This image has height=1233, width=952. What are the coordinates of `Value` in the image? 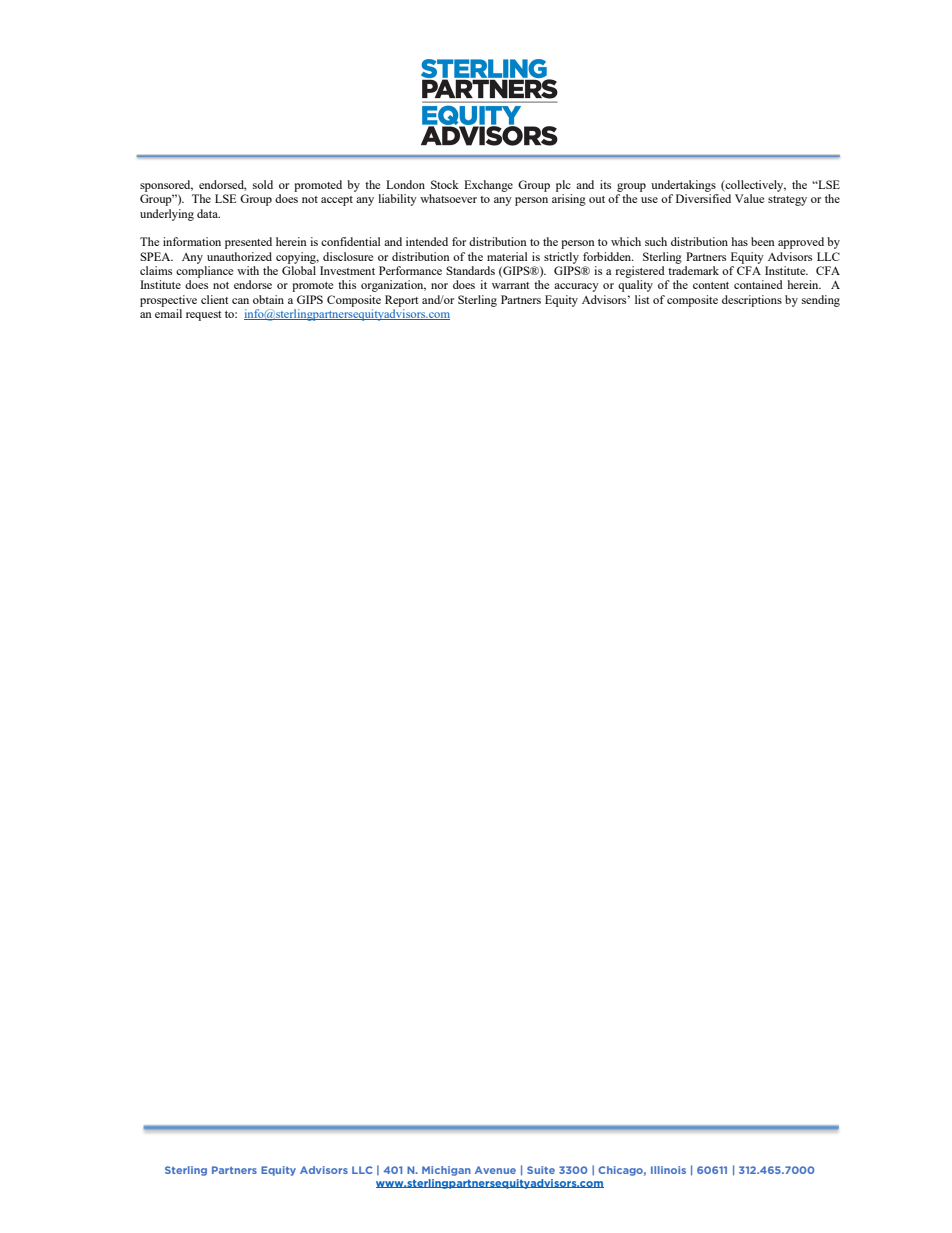 It's located at (749, 198).
